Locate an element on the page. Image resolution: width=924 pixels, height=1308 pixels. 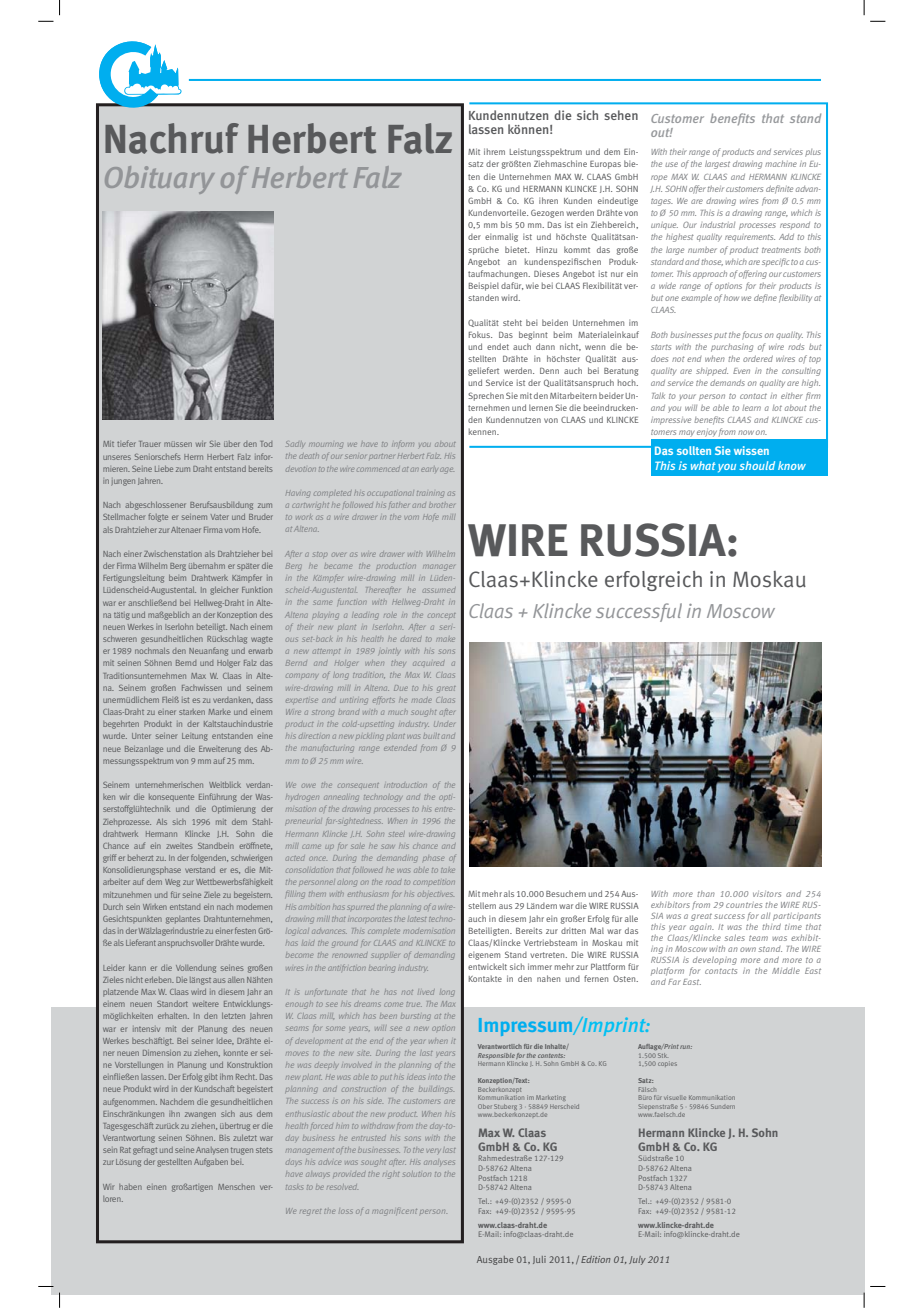
als is located at coordinates (210, 554).
